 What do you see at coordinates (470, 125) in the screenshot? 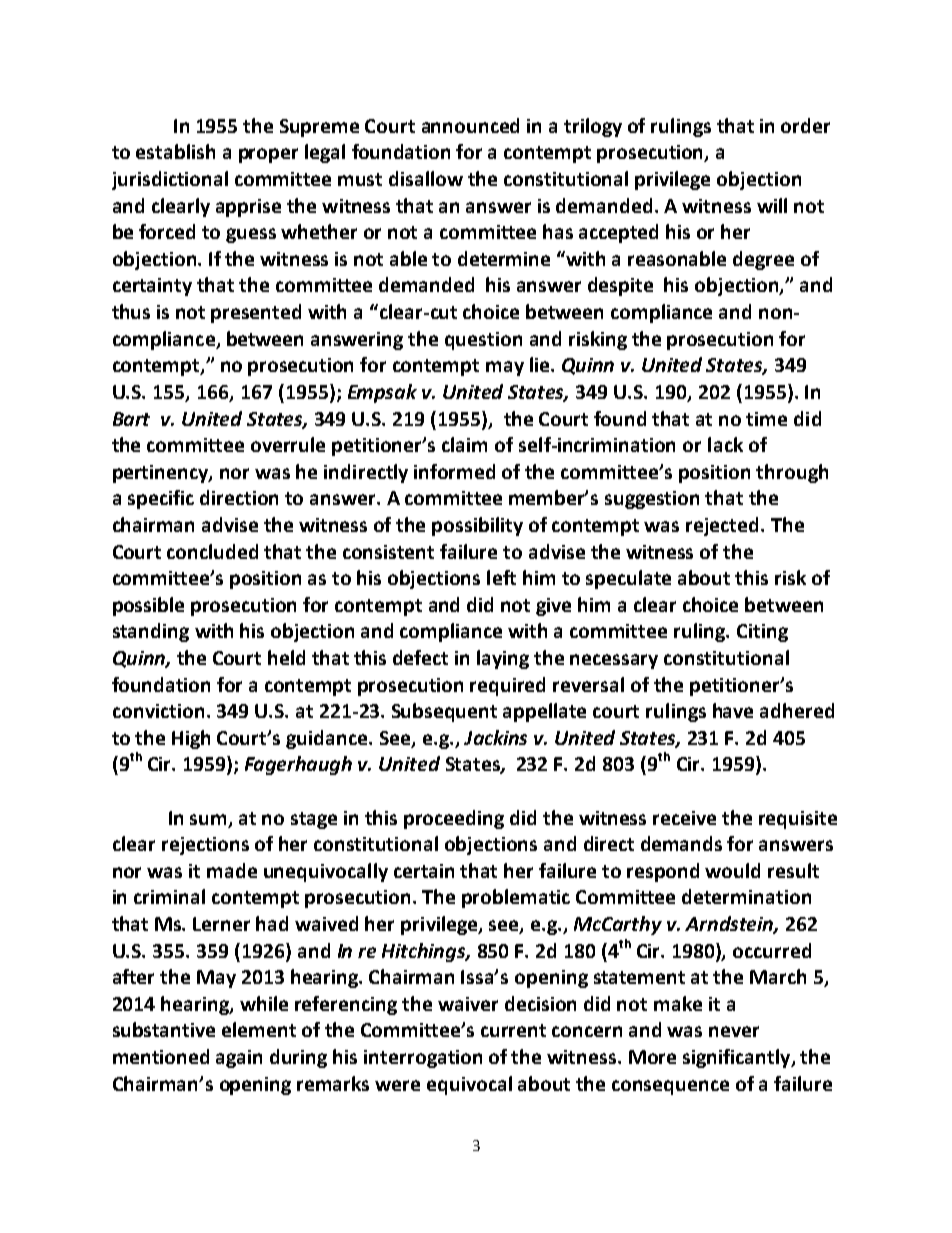
I see `announced` at bounding box center [470, 125].
